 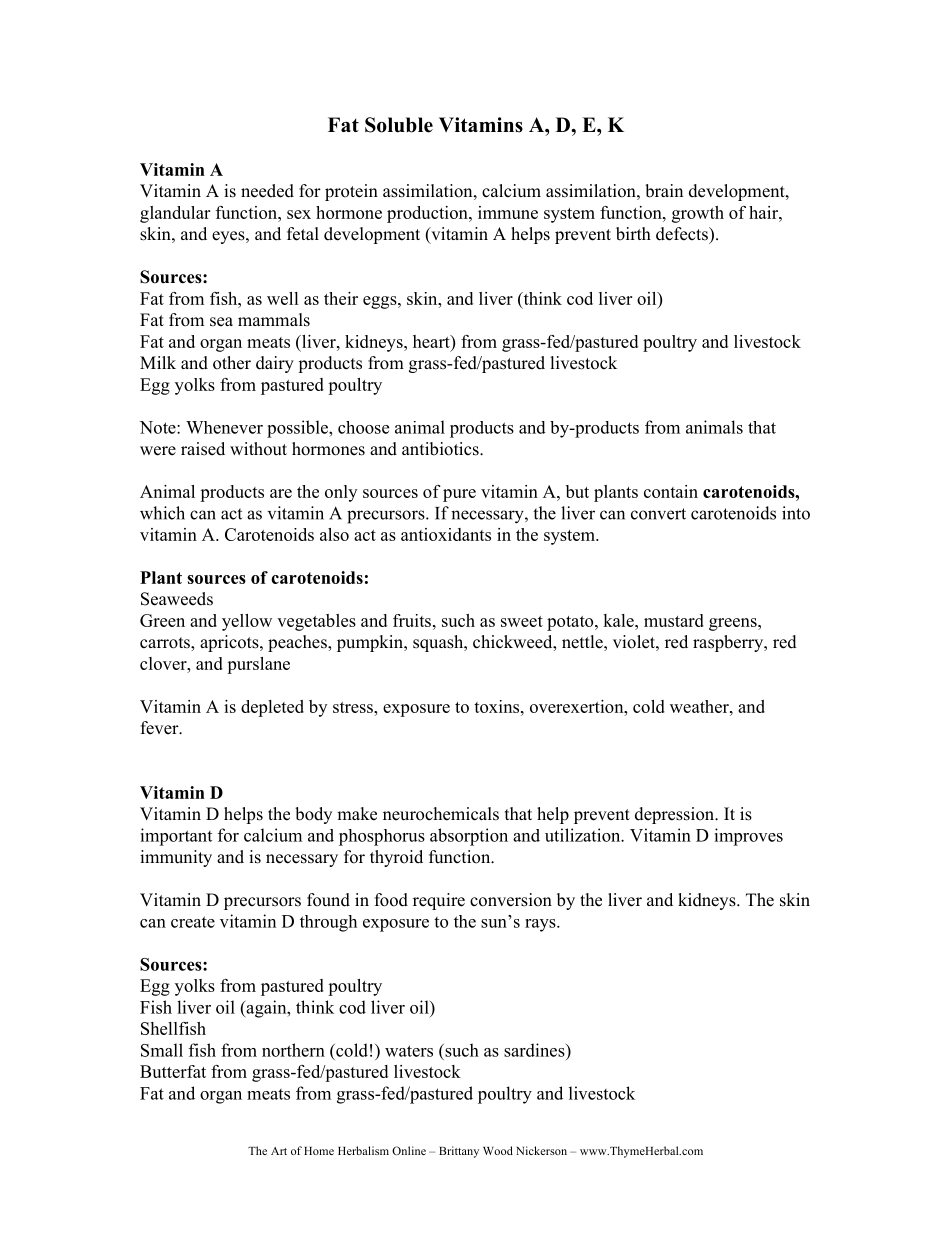 I want to click on antibiotics, so click(x=441, y=449).
